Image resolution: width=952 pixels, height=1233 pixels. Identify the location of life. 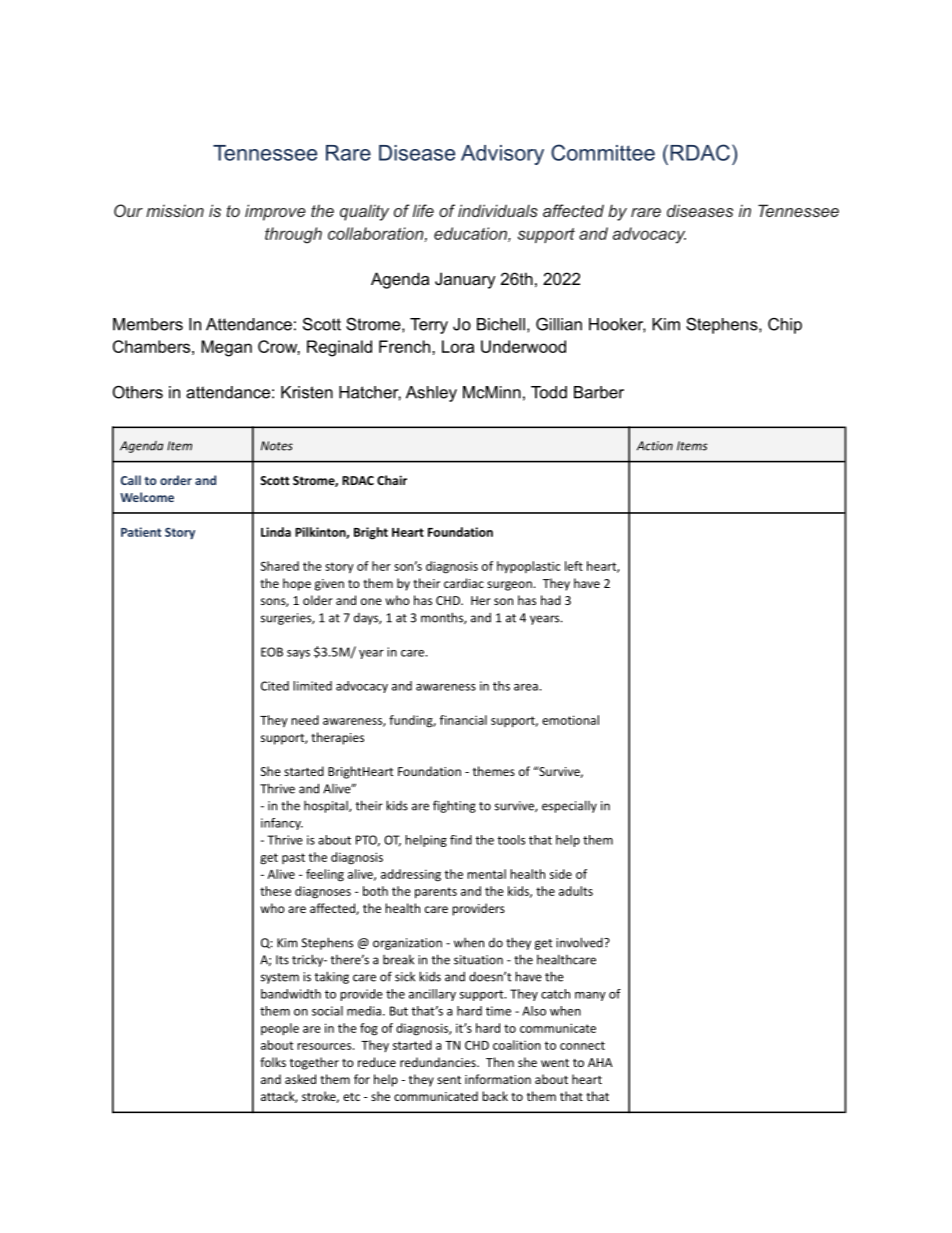
(423, 210).
